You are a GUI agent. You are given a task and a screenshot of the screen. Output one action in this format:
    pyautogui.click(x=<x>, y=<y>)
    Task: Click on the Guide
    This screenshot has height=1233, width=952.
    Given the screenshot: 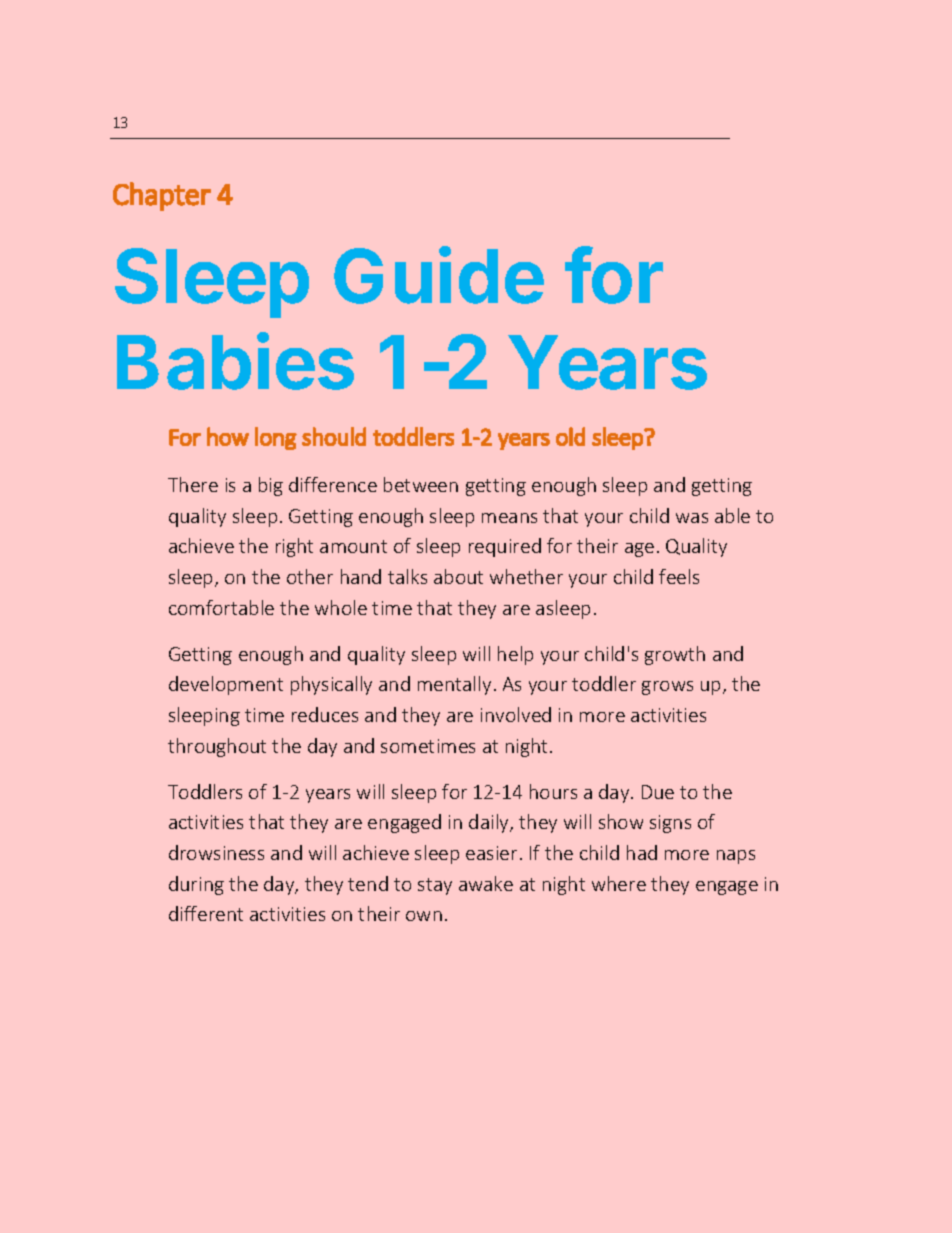 What is the action you would take?
    pyautogui.click(x=439, y=275)
